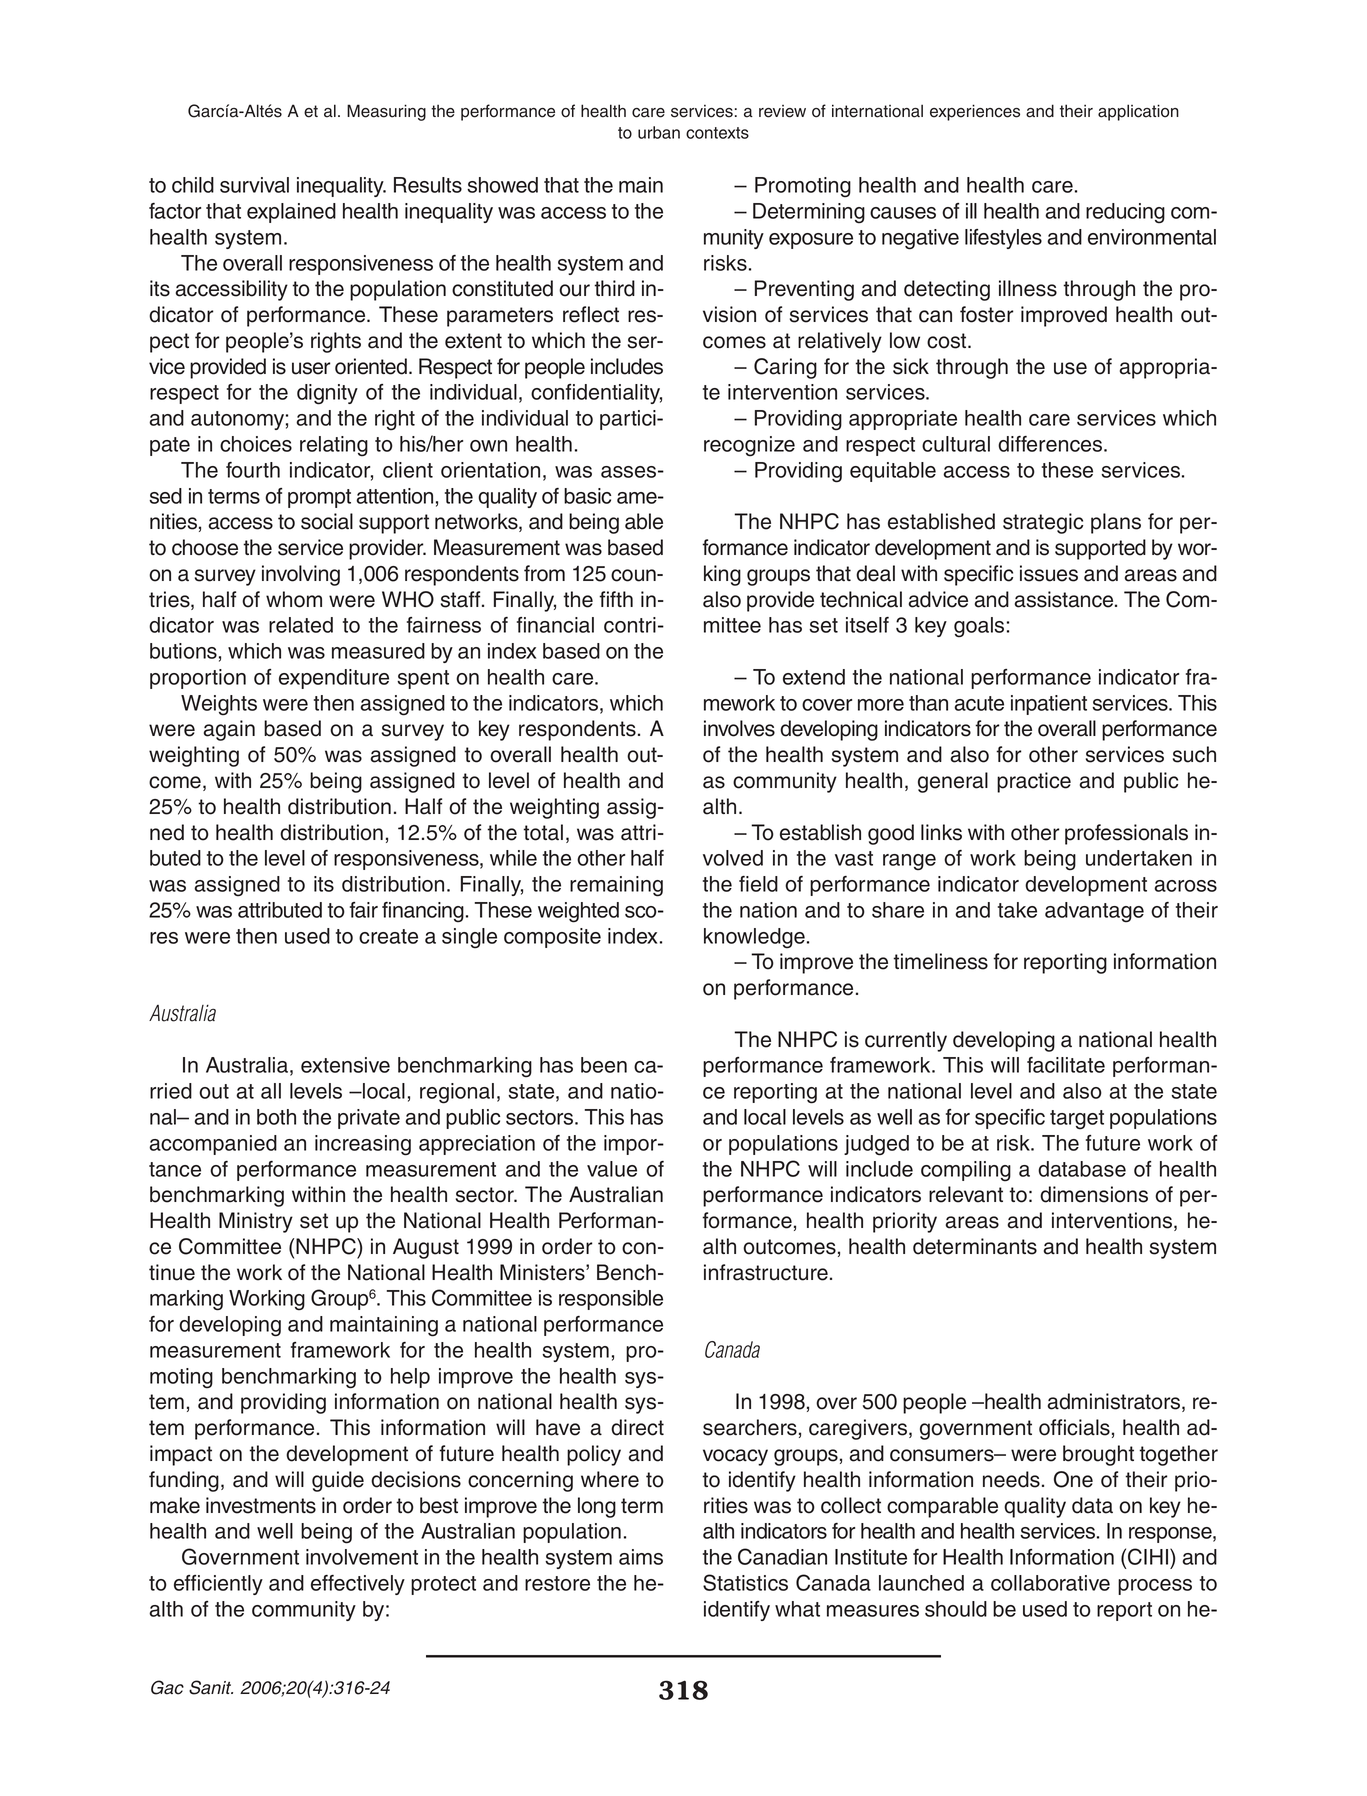  I want to click on fifth, so click(616, 599).
